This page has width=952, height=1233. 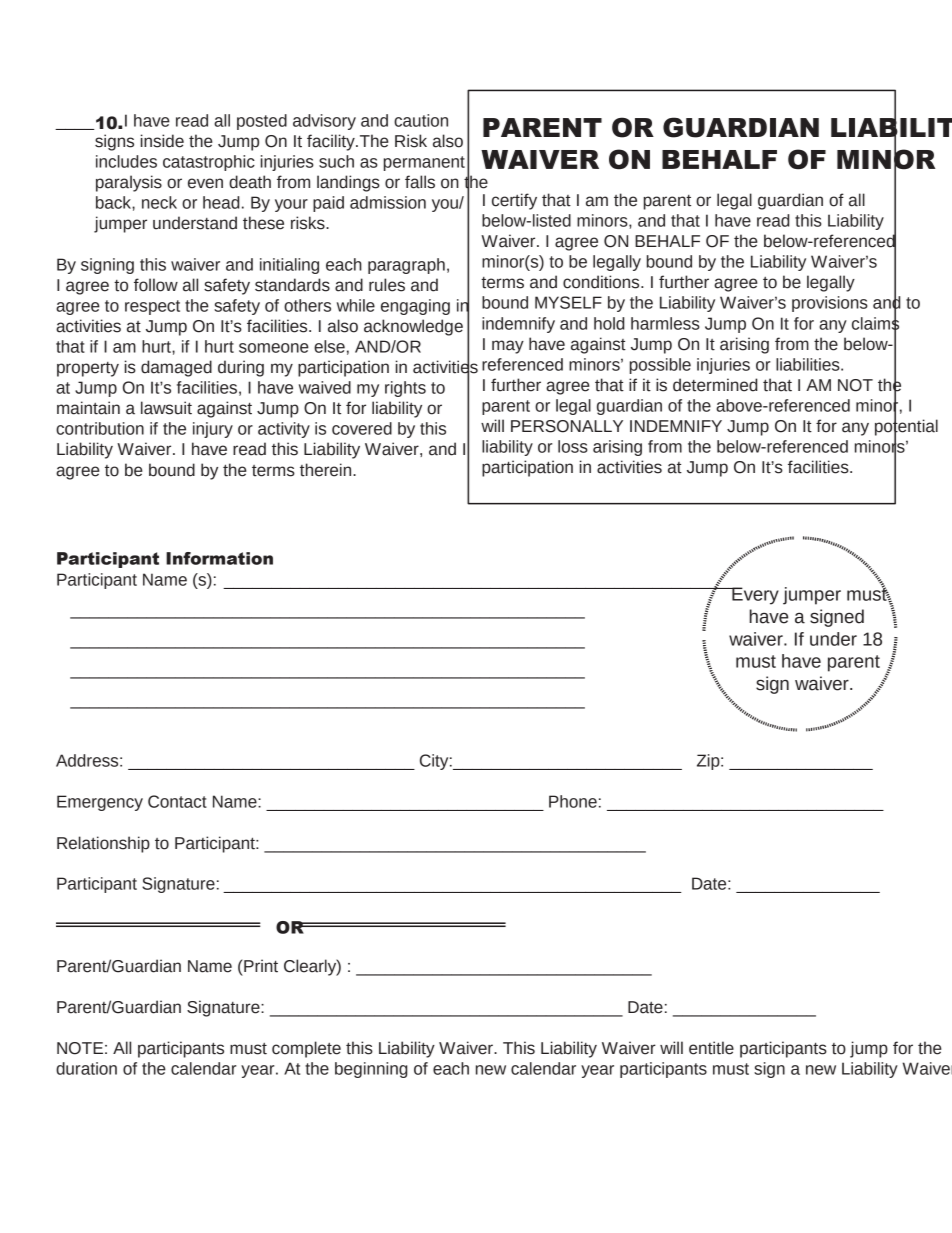 I want to click on entitle, so click(x=711, y=1048).
